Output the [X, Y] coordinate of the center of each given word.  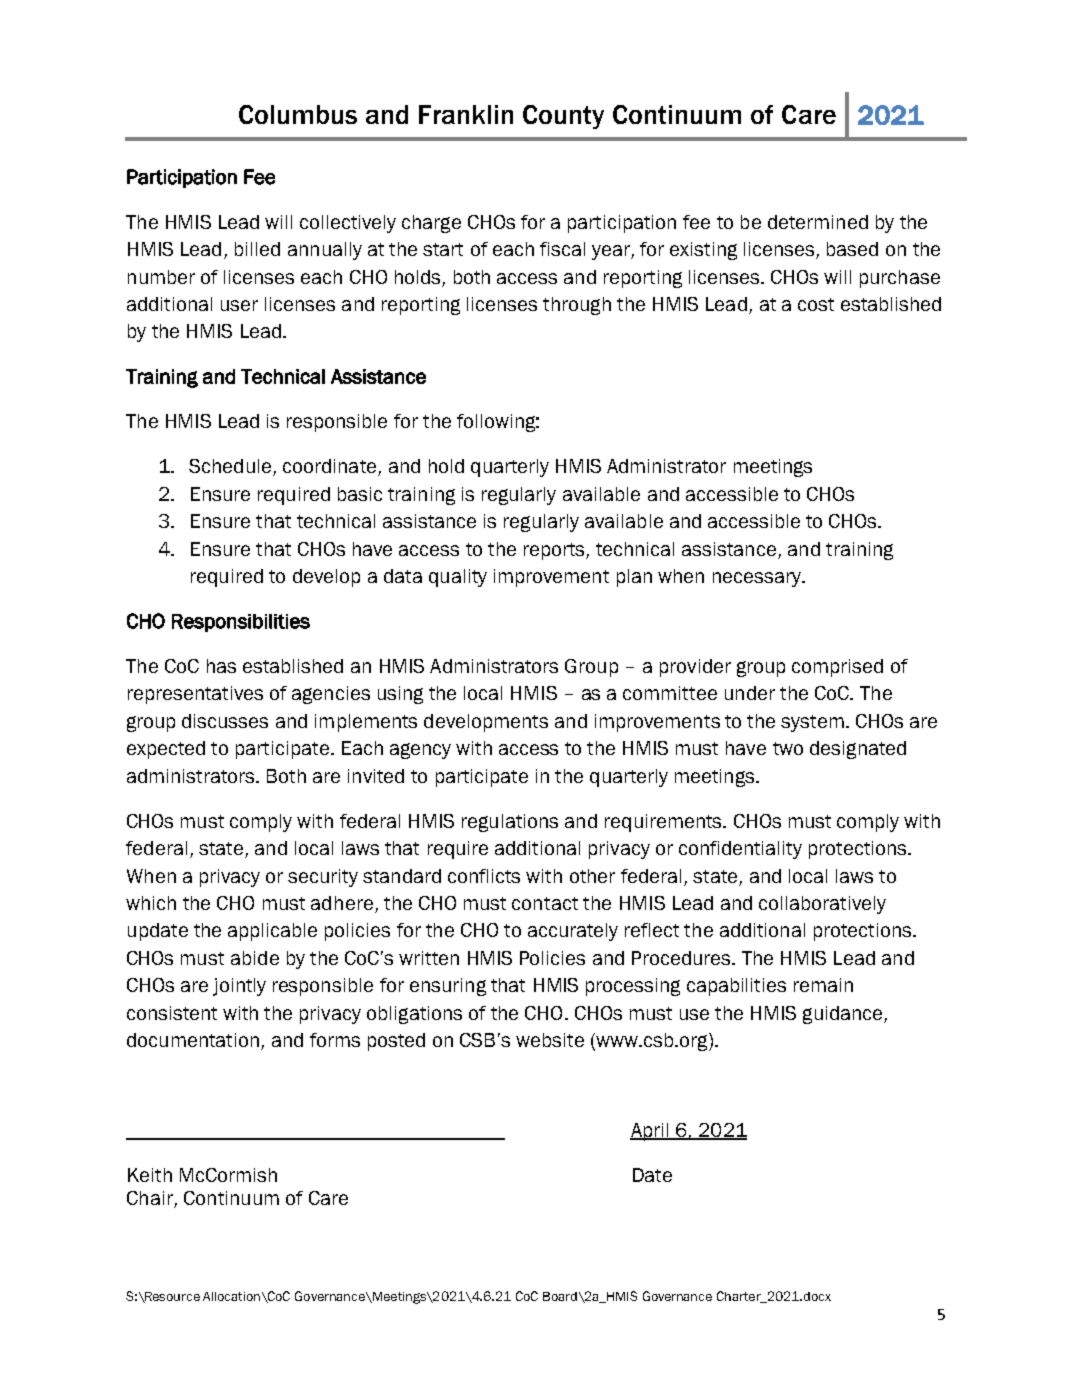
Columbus [298, 114]
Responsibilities [241, 623]
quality [458, 578]
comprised [837, 668]
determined [818, 222]
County [563, 117]
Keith [150, 1175]
